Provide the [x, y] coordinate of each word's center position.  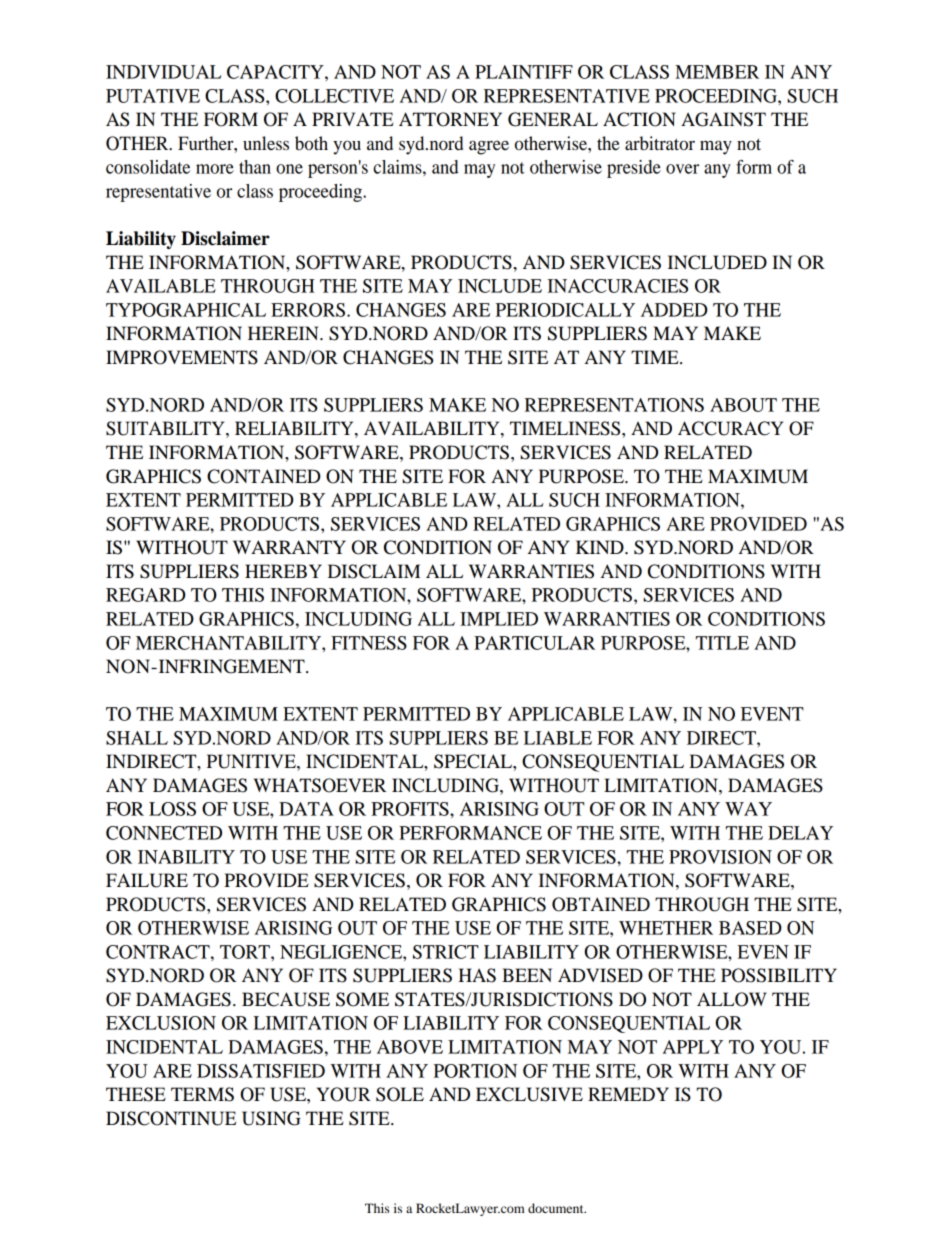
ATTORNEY [450, 119]
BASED [750, 928]
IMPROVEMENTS [182, 357]
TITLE [722, 643]
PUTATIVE [153, 96]
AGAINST [723, 119]
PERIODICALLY [565, 310]
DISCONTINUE [171, 1118]
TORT [246, 952]
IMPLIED [499, 619]
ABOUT [743, 405]
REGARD [145, 595]
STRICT [446, 952]
